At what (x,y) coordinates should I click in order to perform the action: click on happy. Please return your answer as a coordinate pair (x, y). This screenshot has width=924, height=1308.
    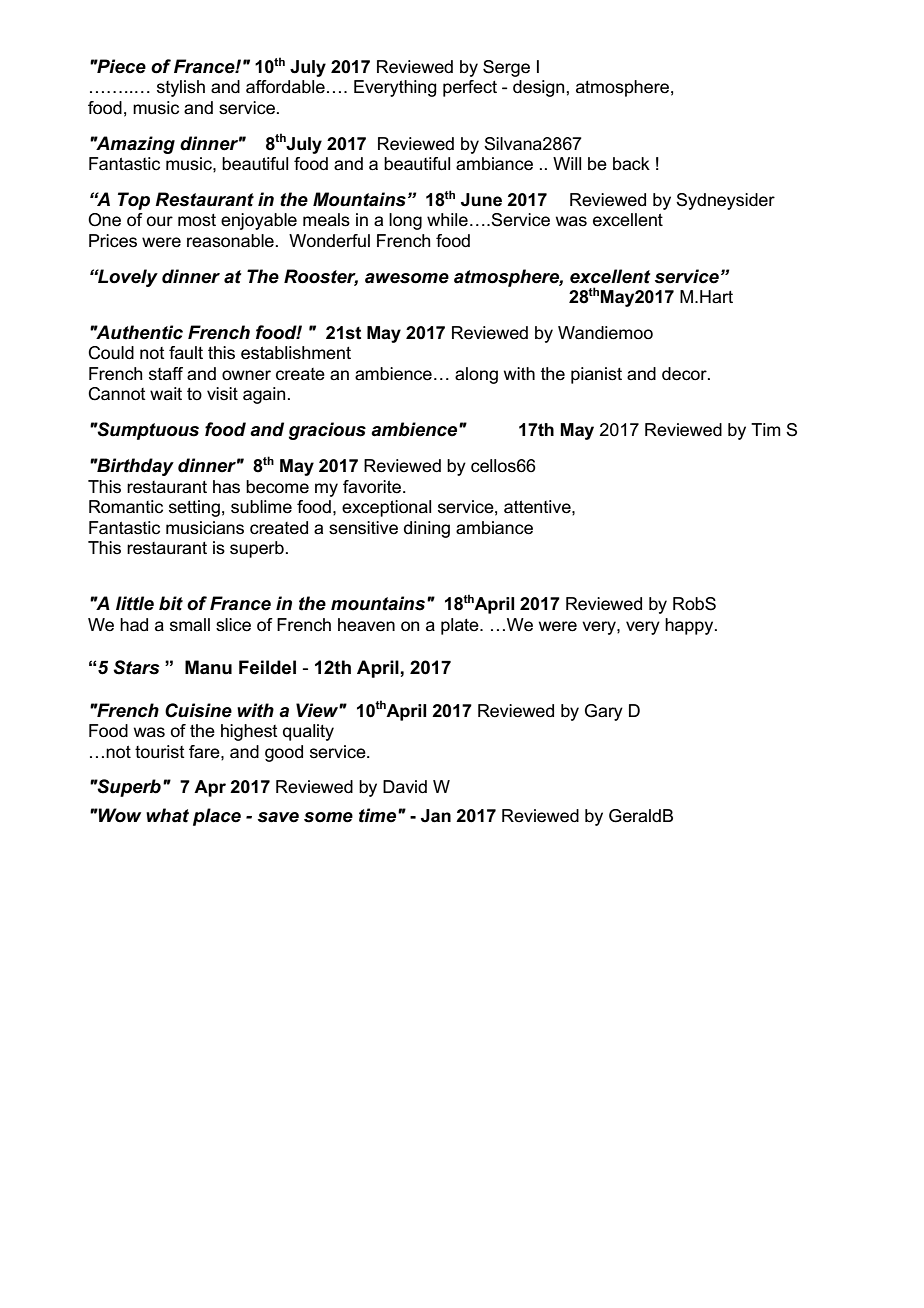
    Looking at the image, I should click on (690, 626).
